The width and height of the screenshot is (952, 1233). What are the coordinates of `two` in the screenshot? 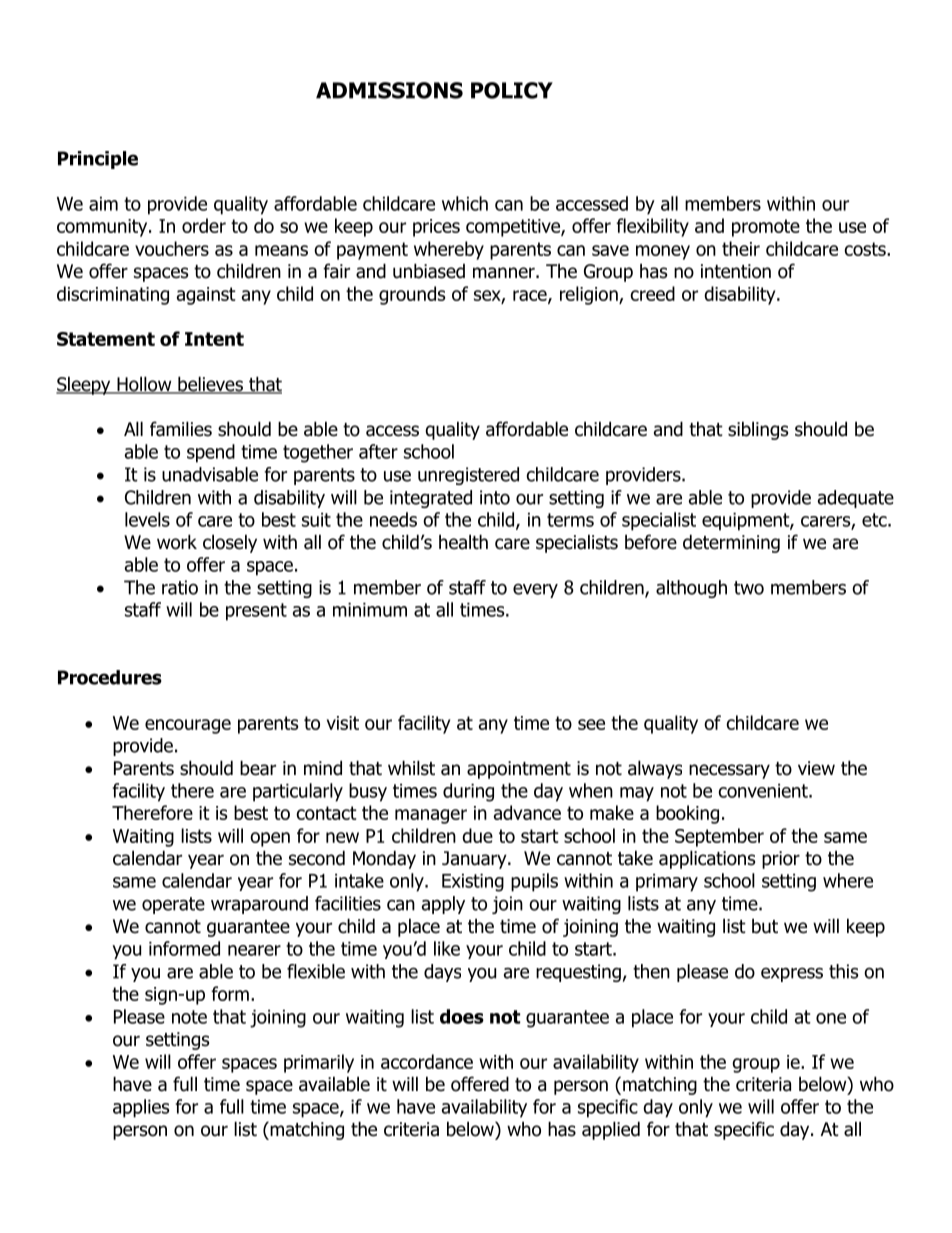 It's located at (749, 588).
